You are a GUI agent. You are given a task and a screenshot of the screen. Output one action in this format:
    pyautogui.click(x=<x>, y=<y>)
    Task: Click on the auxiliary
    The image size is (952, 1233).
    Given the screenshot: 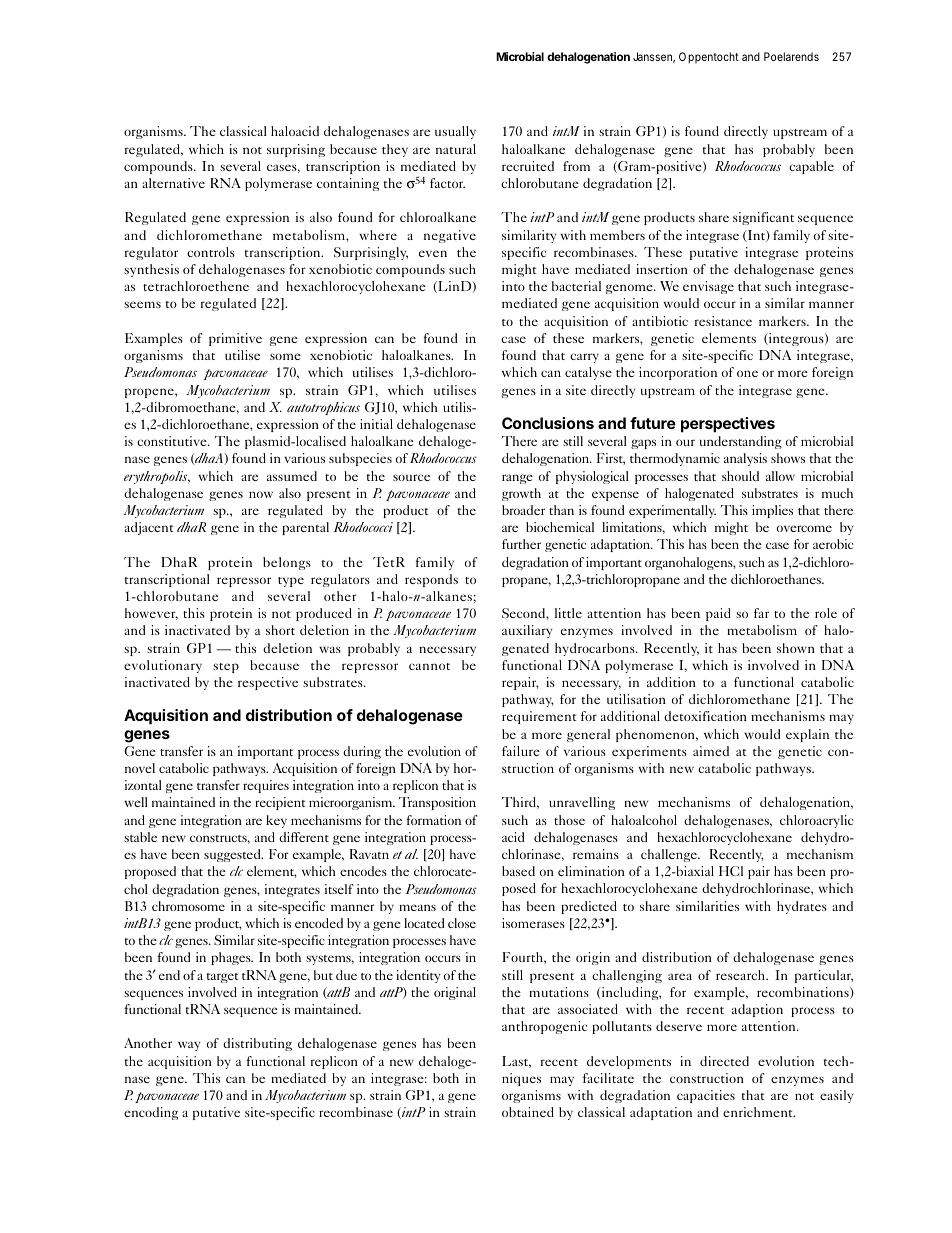 What is the action you would take?
    pyautogui.click(x=527, y=631)
